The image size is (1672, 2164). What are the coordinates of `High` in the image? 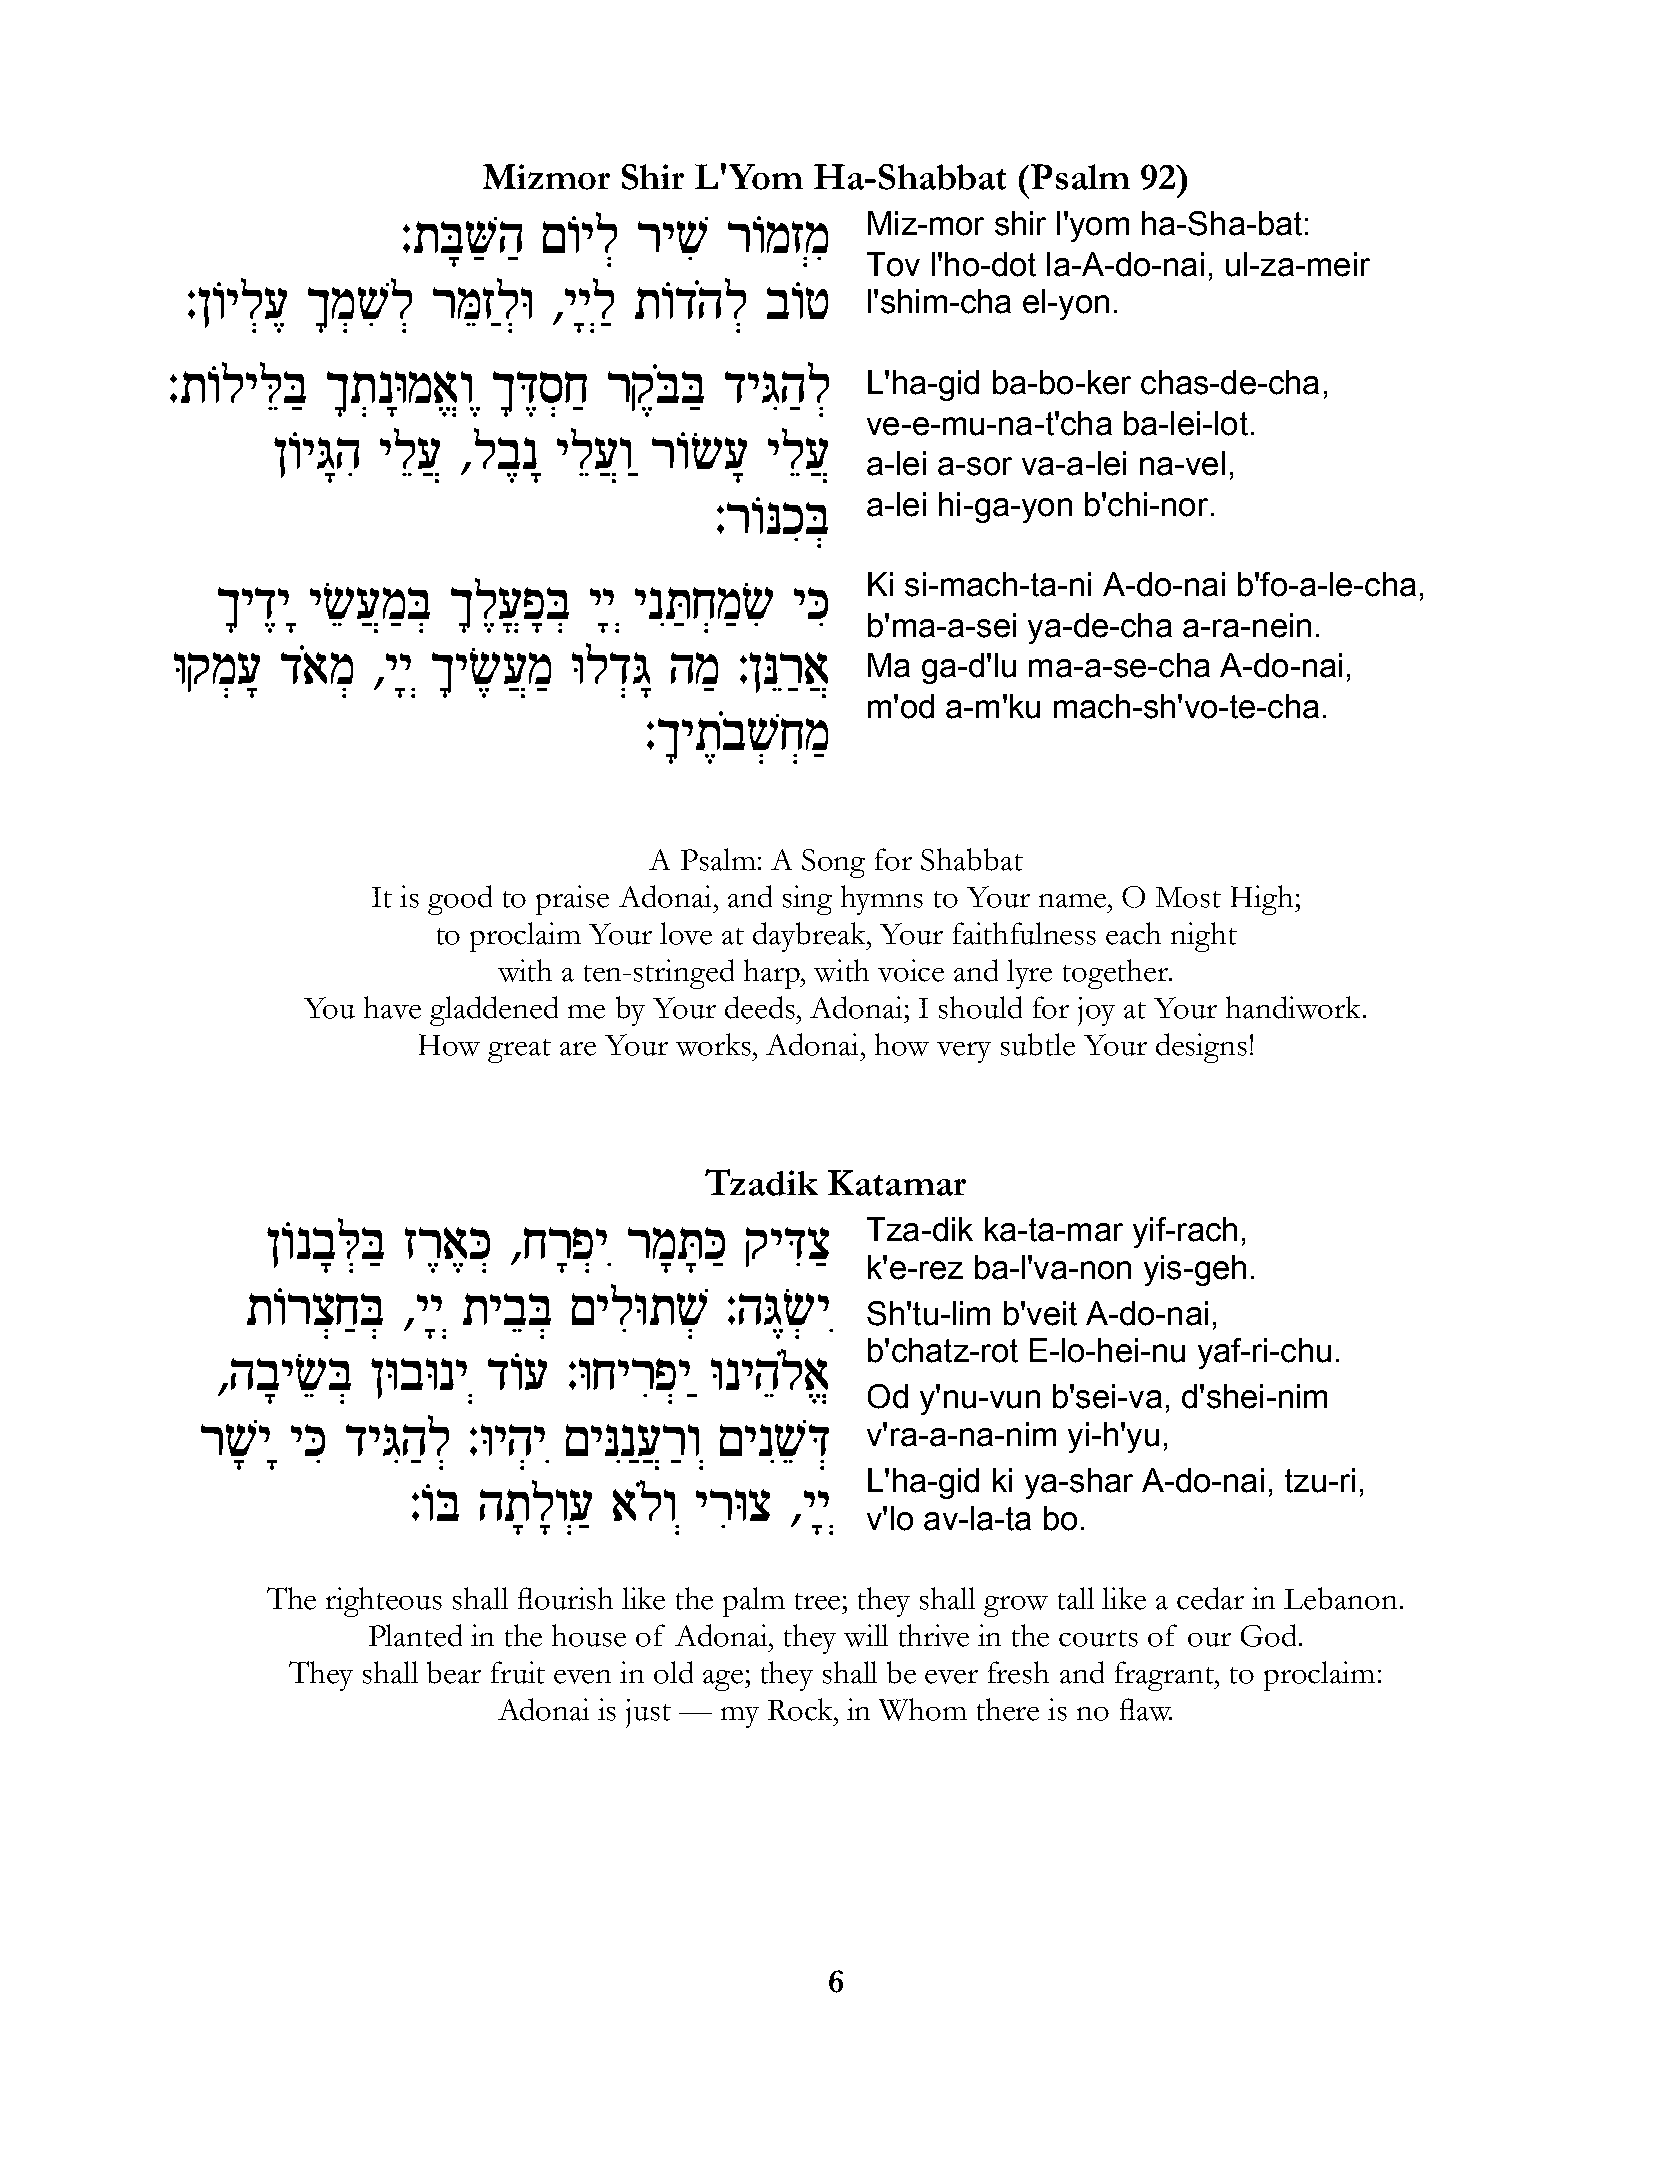 It's located at (1263, 900).
